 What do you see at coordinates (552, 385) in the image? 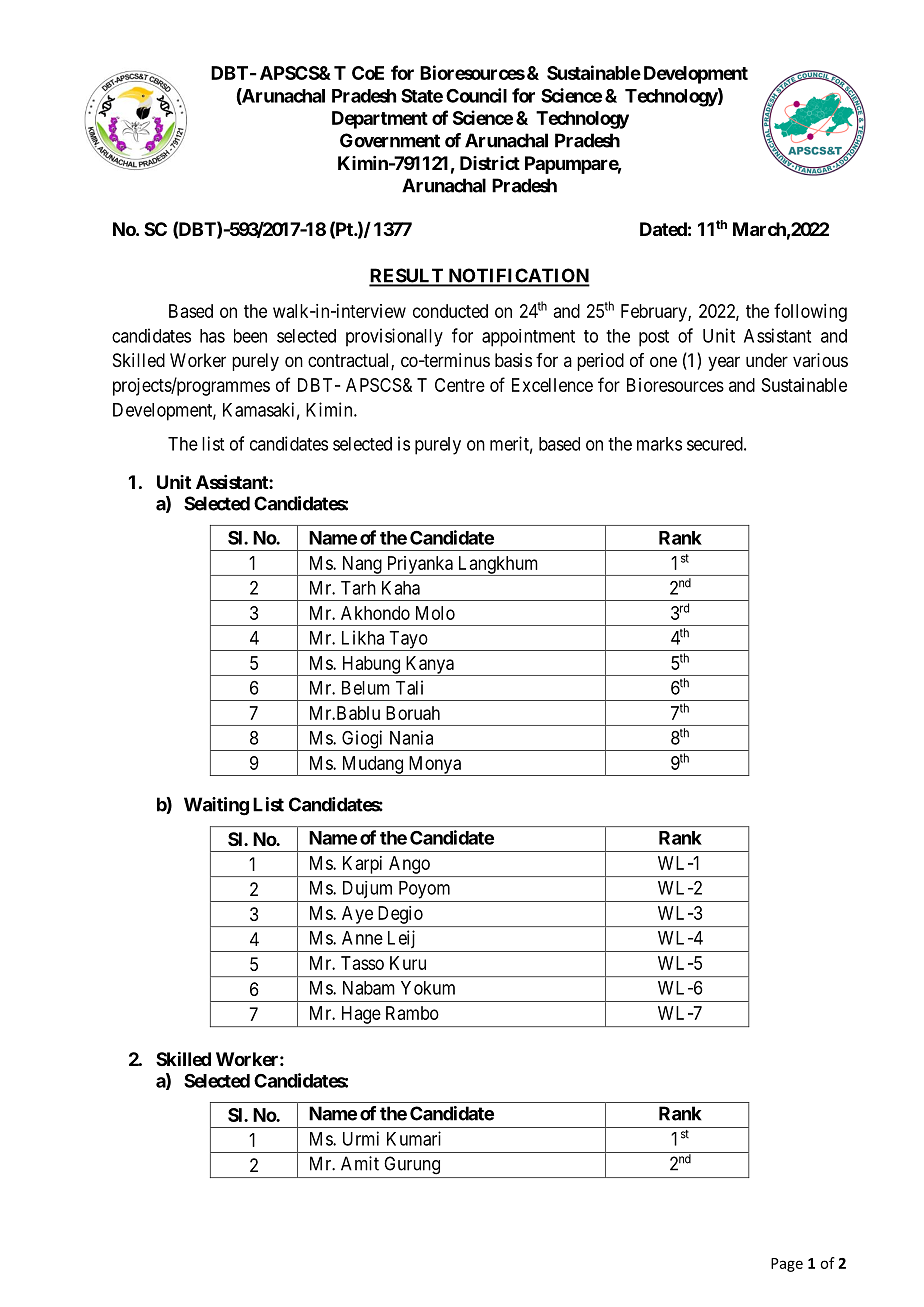
I see `Excellence` at bounding box center [552, 385].
